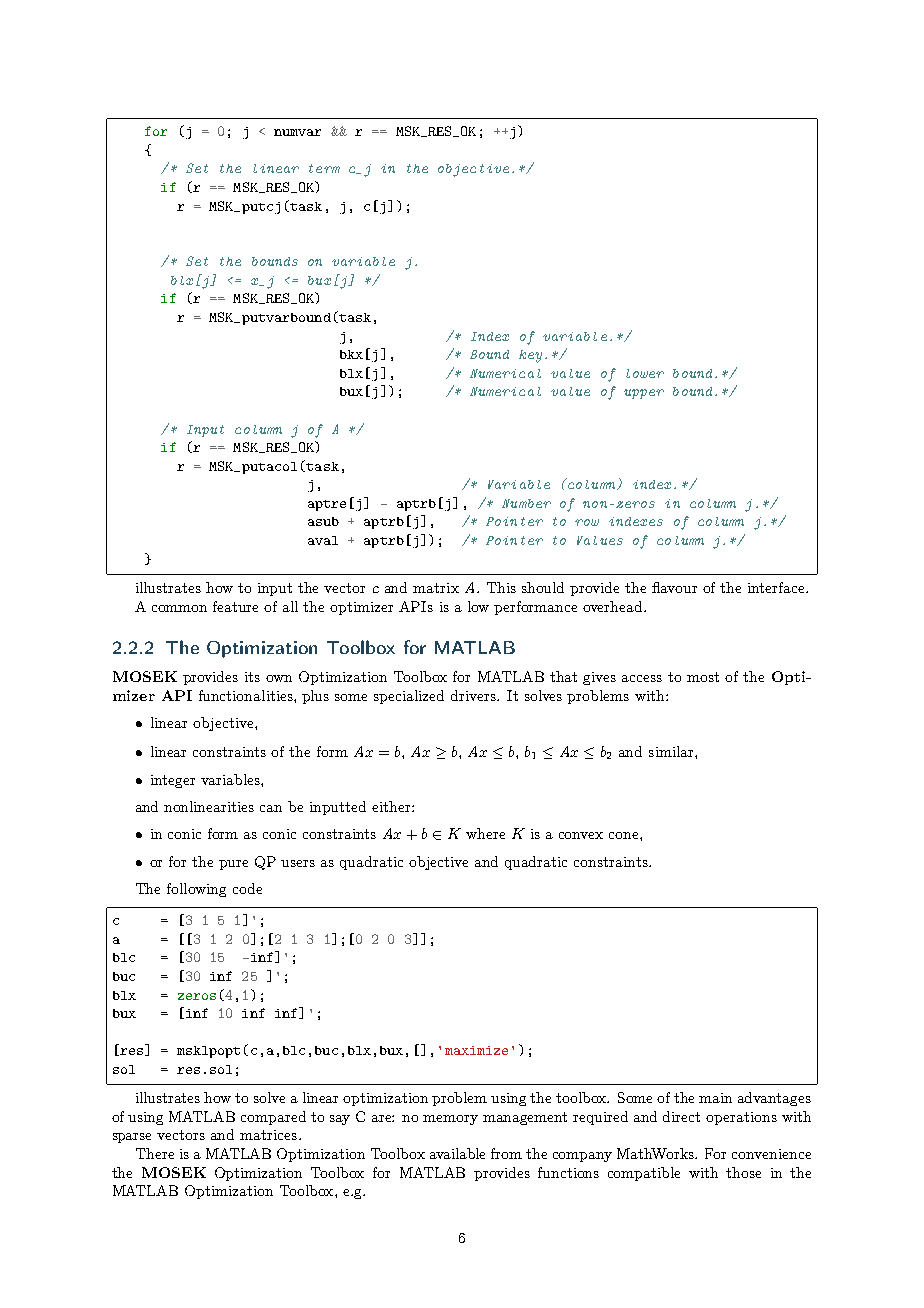  Describe the element at coordinates (235, 606) in the screenshot. I see `feature` at that location.
